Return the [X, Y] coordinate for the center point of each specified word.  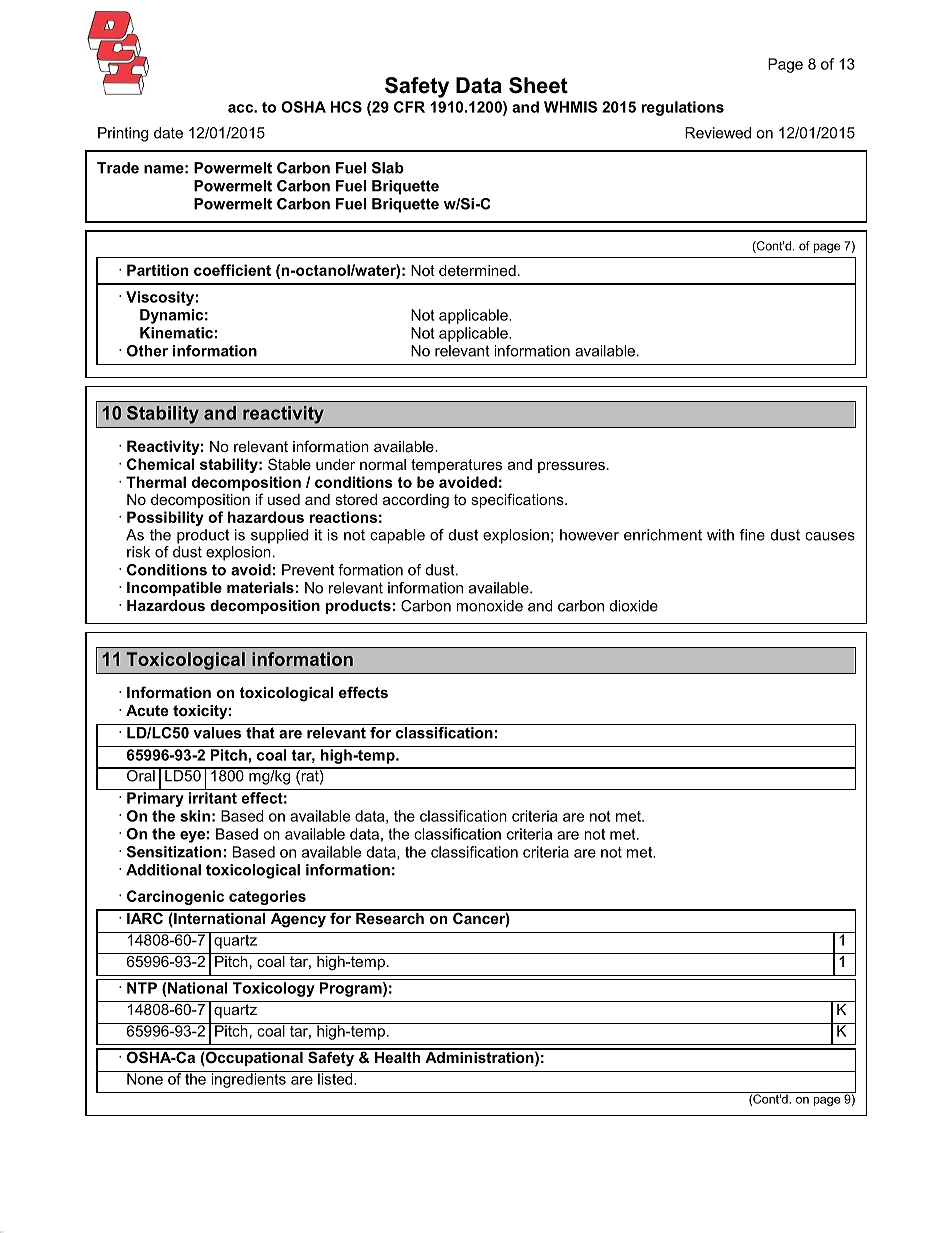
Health [398, 1056]
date [168, 133]
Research [390, 917]
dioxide [634, 606]
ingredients [248, 1079]
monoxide [489, 606]
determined [477, 270]
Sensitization [174, 852]
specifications [518, 500]
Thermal [156, 482]
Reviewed [718, 133]
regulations [682, 108]
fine [752, 535]
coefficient [232, 270]
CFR [409, 107]
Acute [147, 710]
